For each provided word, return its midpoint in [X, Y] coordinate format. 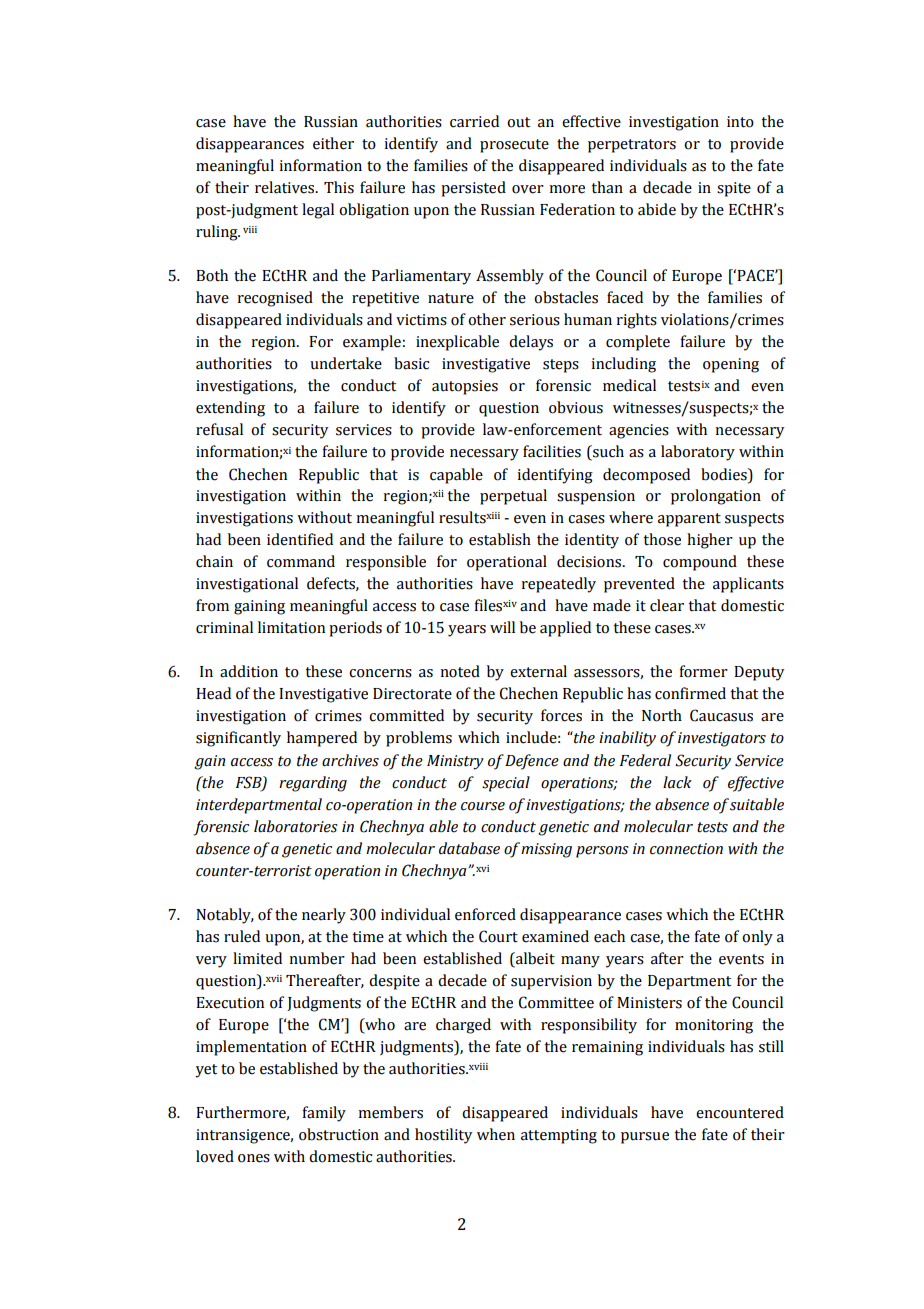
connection [686, 849]
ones [254, 1158]
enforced [485, 914]
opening [731, 365]
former [704, 671]
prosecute [514, 146]
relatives [286, 187]
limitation [291, 627]
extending [230, 409]
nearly [324, 916]
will [502, 627]
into [740, 122]
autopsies [465, 387]
